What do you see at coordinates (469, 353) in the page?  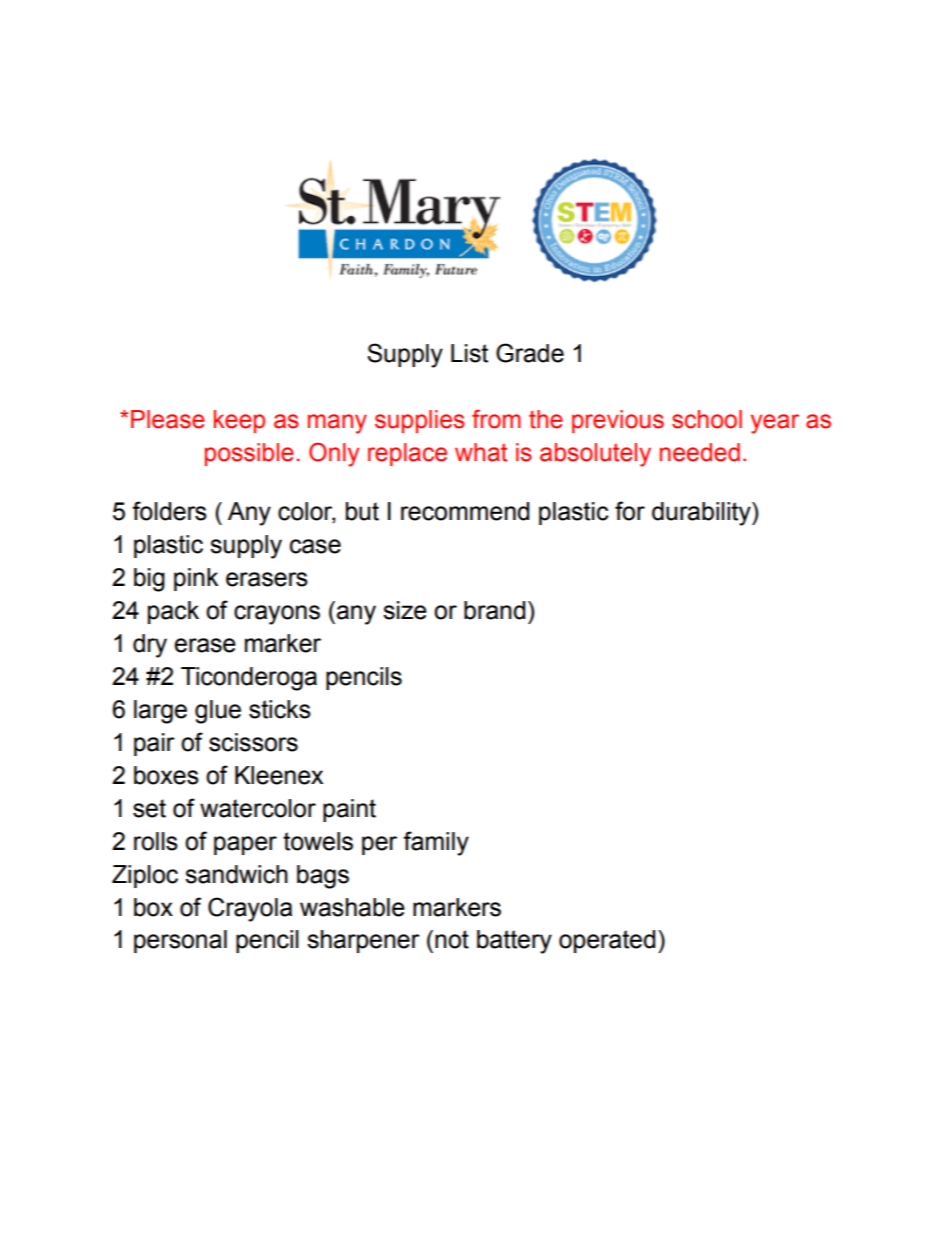 I see `List` at bounding box center [469, 353].
